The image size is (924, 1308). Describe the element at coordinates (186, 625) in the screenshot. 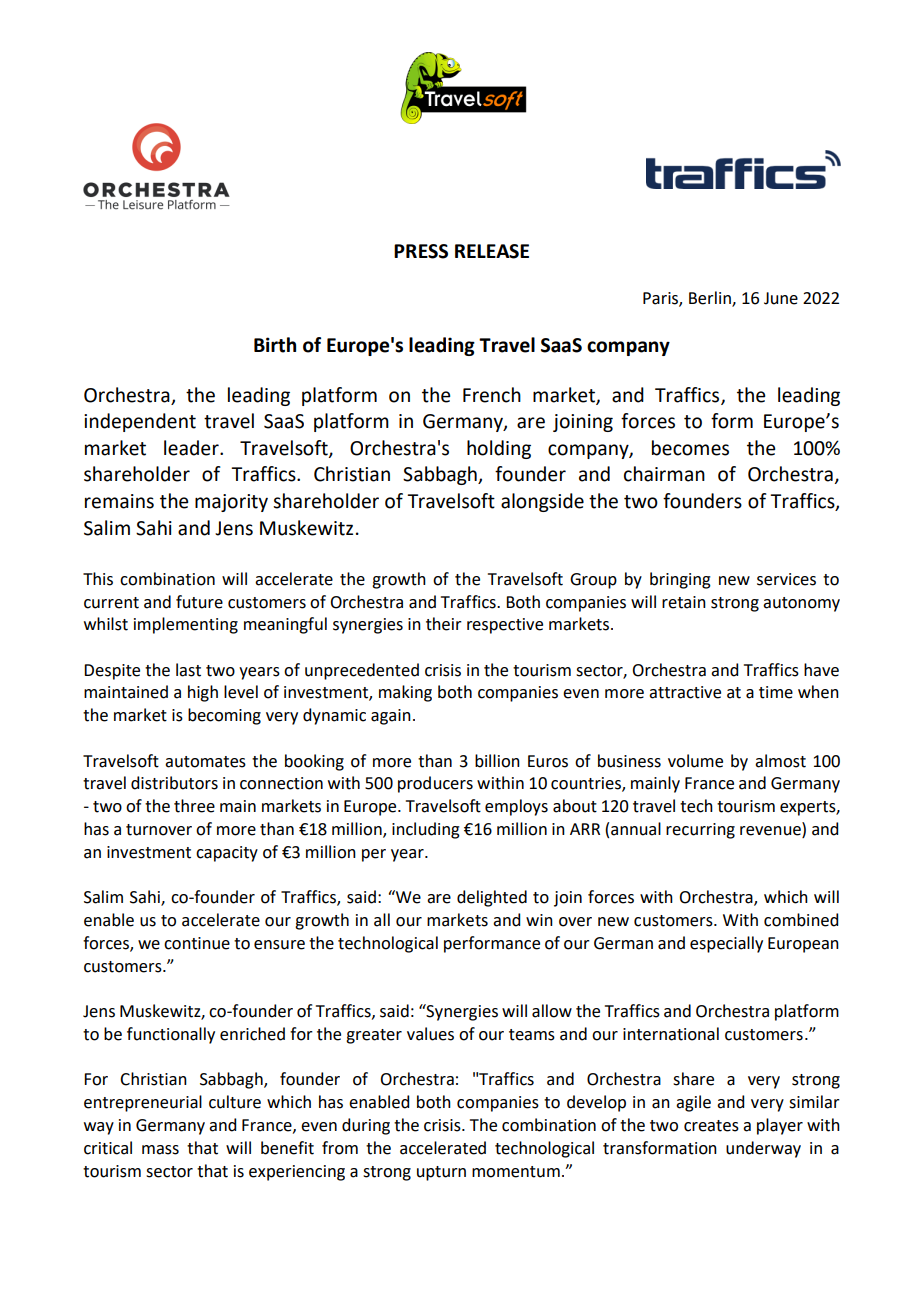

I see `implementing` at that location.
